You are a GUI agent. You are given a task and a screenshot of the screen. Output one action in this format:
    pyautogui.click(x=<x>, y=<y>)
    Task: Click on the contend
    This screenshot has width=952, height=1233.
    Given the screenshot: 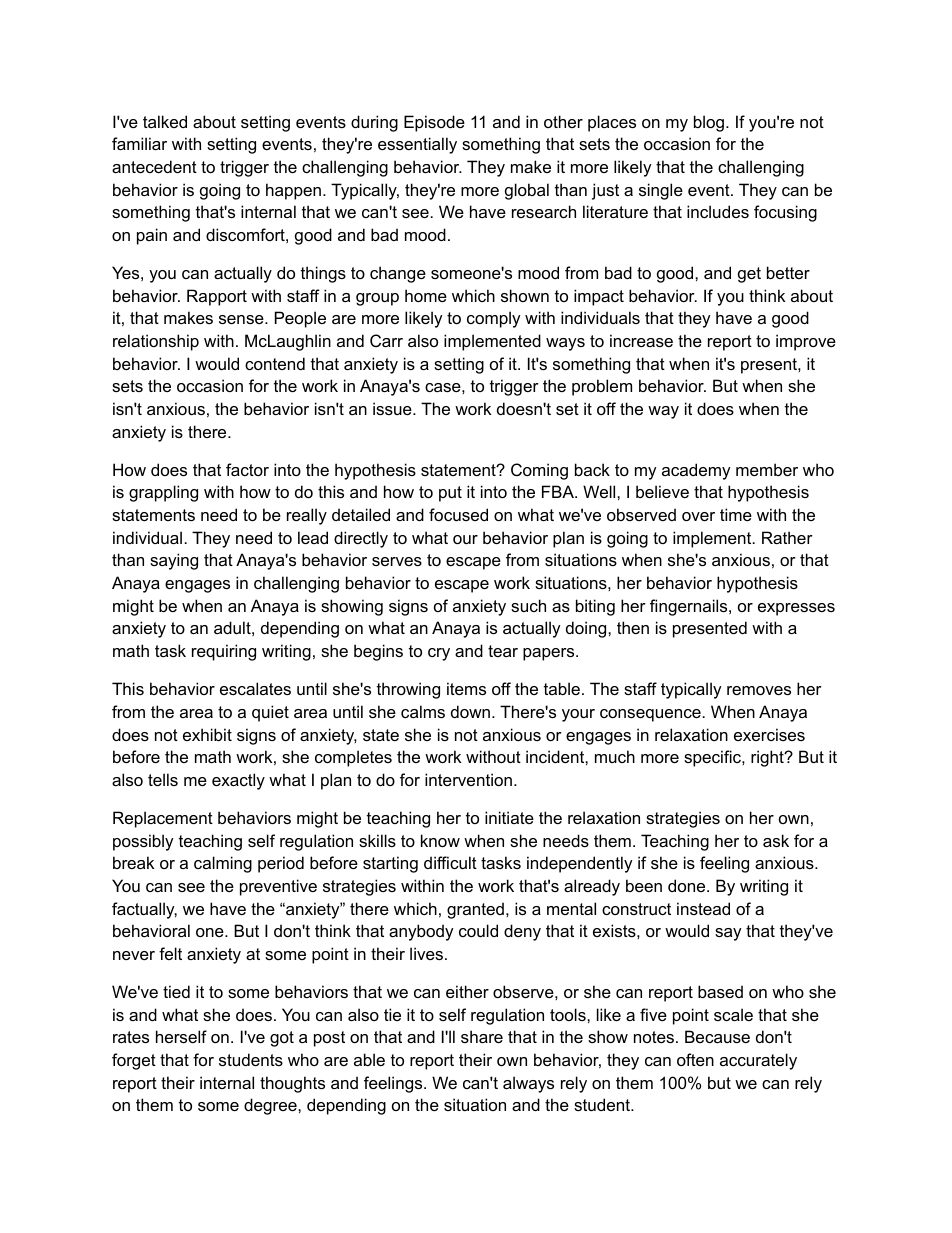 What is the action you would take?
    pyautogui.click(x=275, y=363)
